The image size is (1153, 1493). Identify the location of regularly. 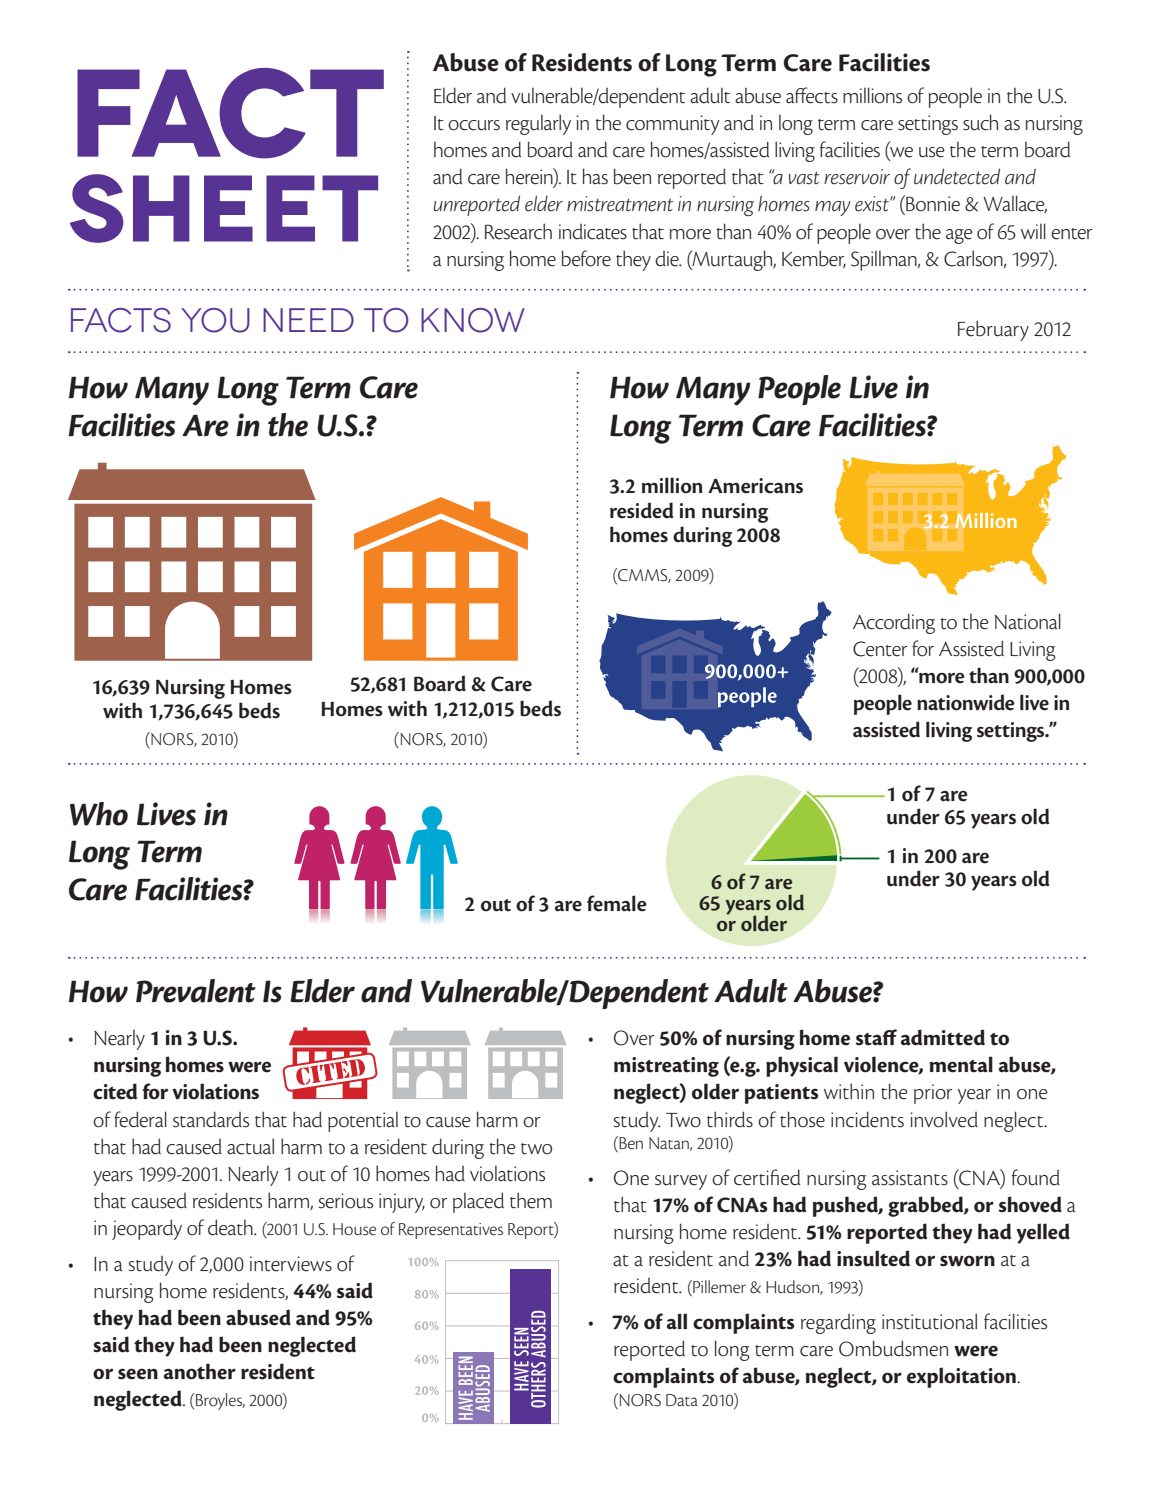
(538, 124).
